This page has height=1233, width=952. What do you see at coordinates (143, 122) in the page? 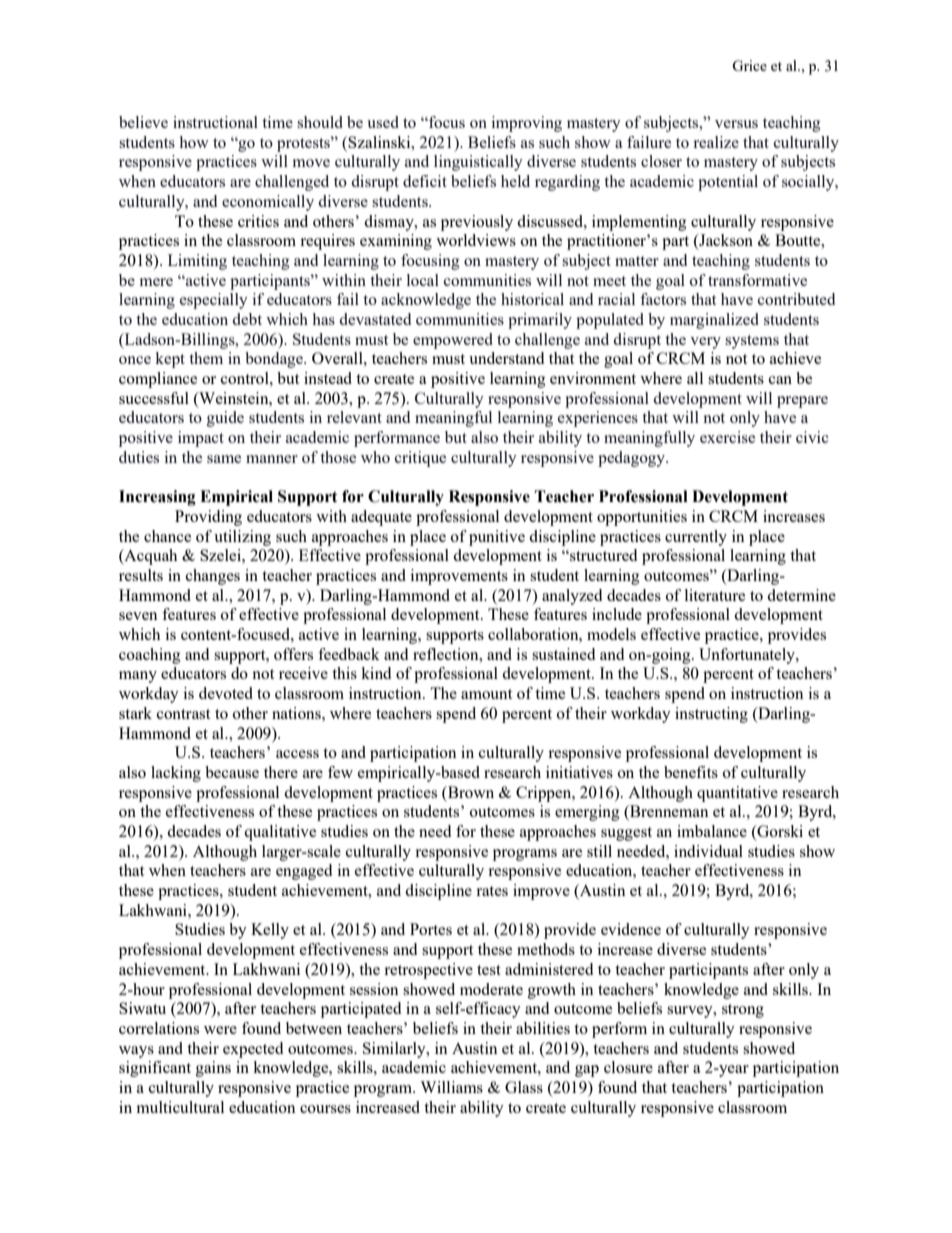
I see `believe` at bounding box center [143, 122].
